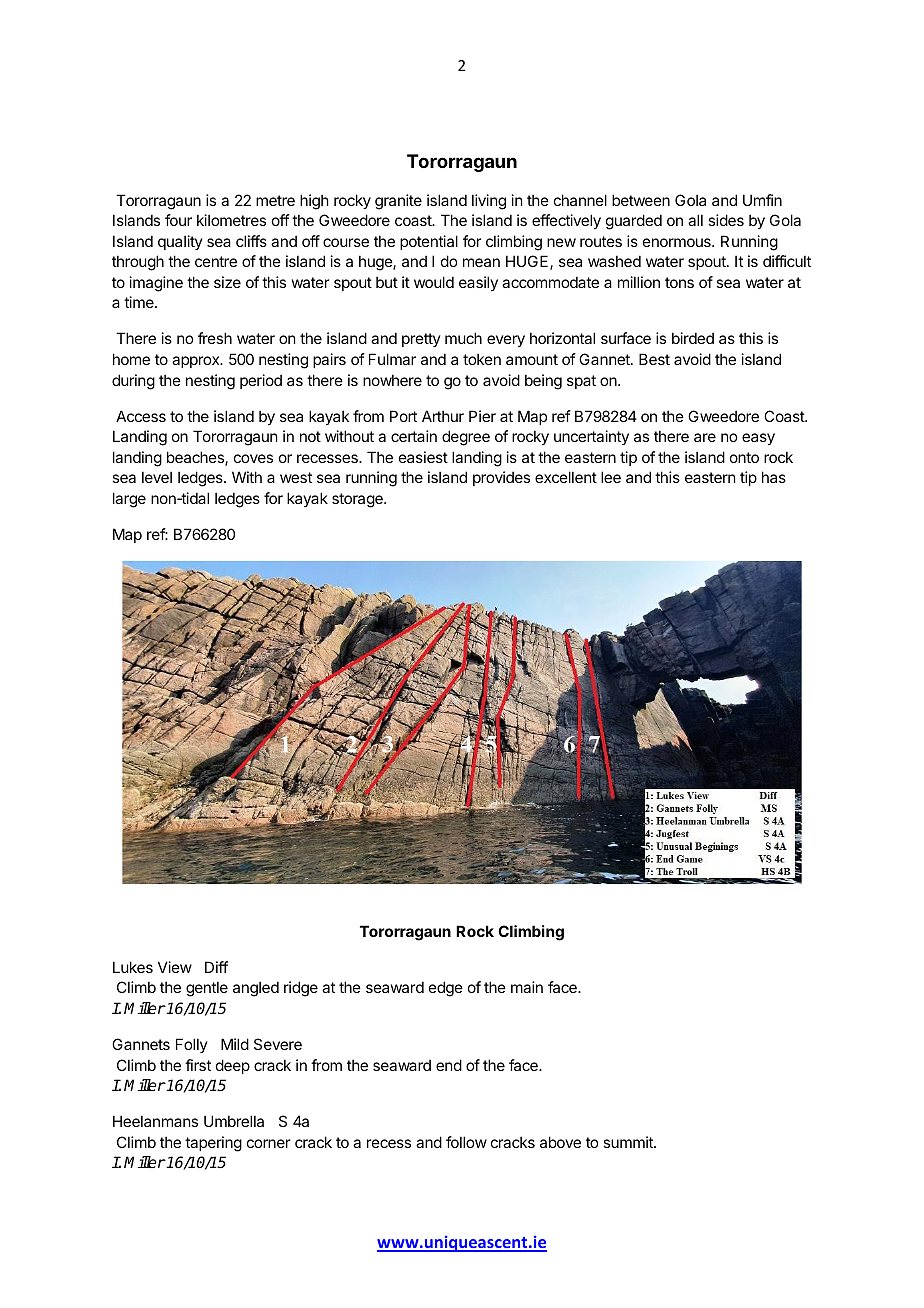 The width and height of the page is (924, 1308). Describe the element at coordinates (501, 478) in the page. I see `provides` at that location.
